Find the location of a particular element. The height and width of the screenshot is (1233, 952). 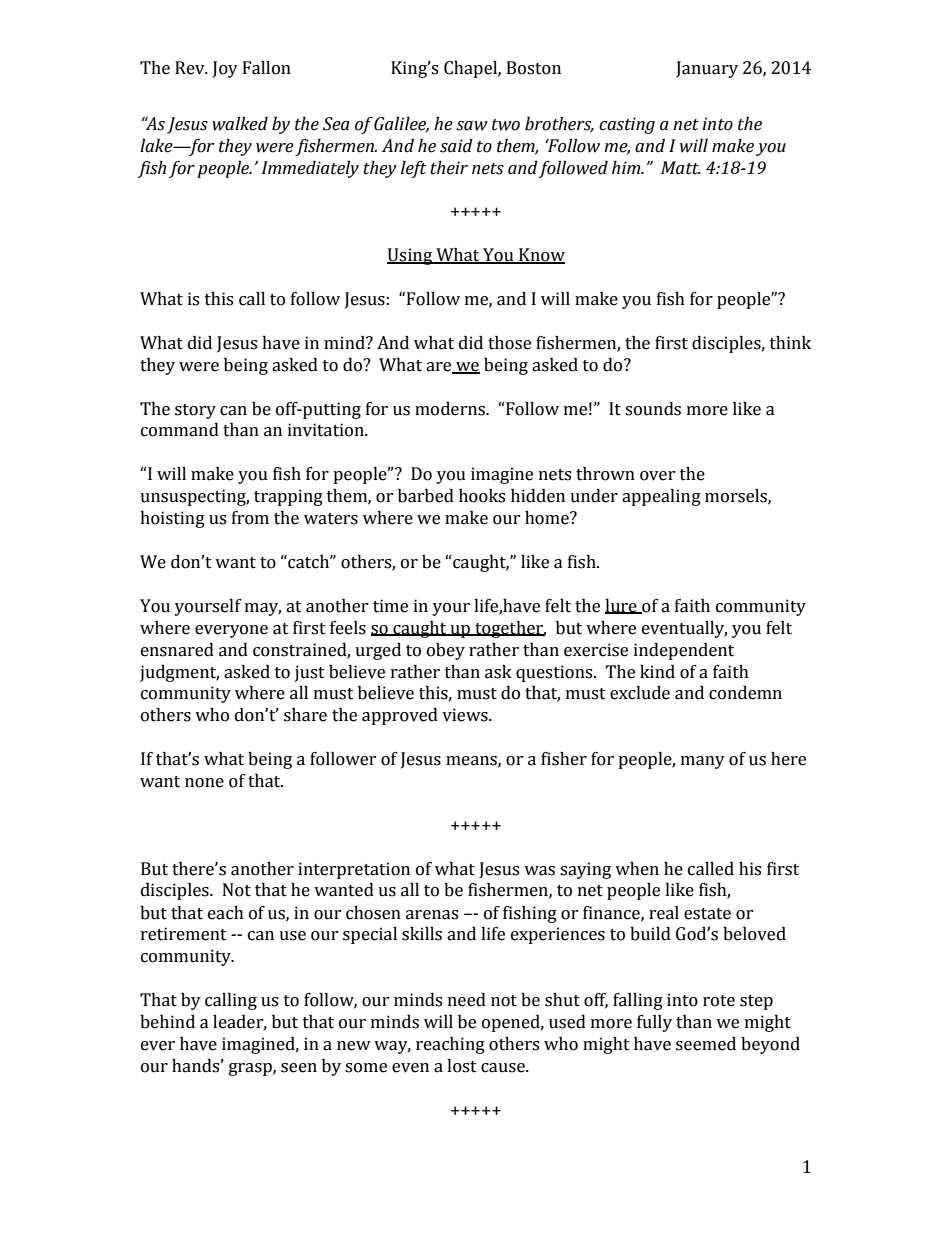

story is located at coordinates (195, 411).
